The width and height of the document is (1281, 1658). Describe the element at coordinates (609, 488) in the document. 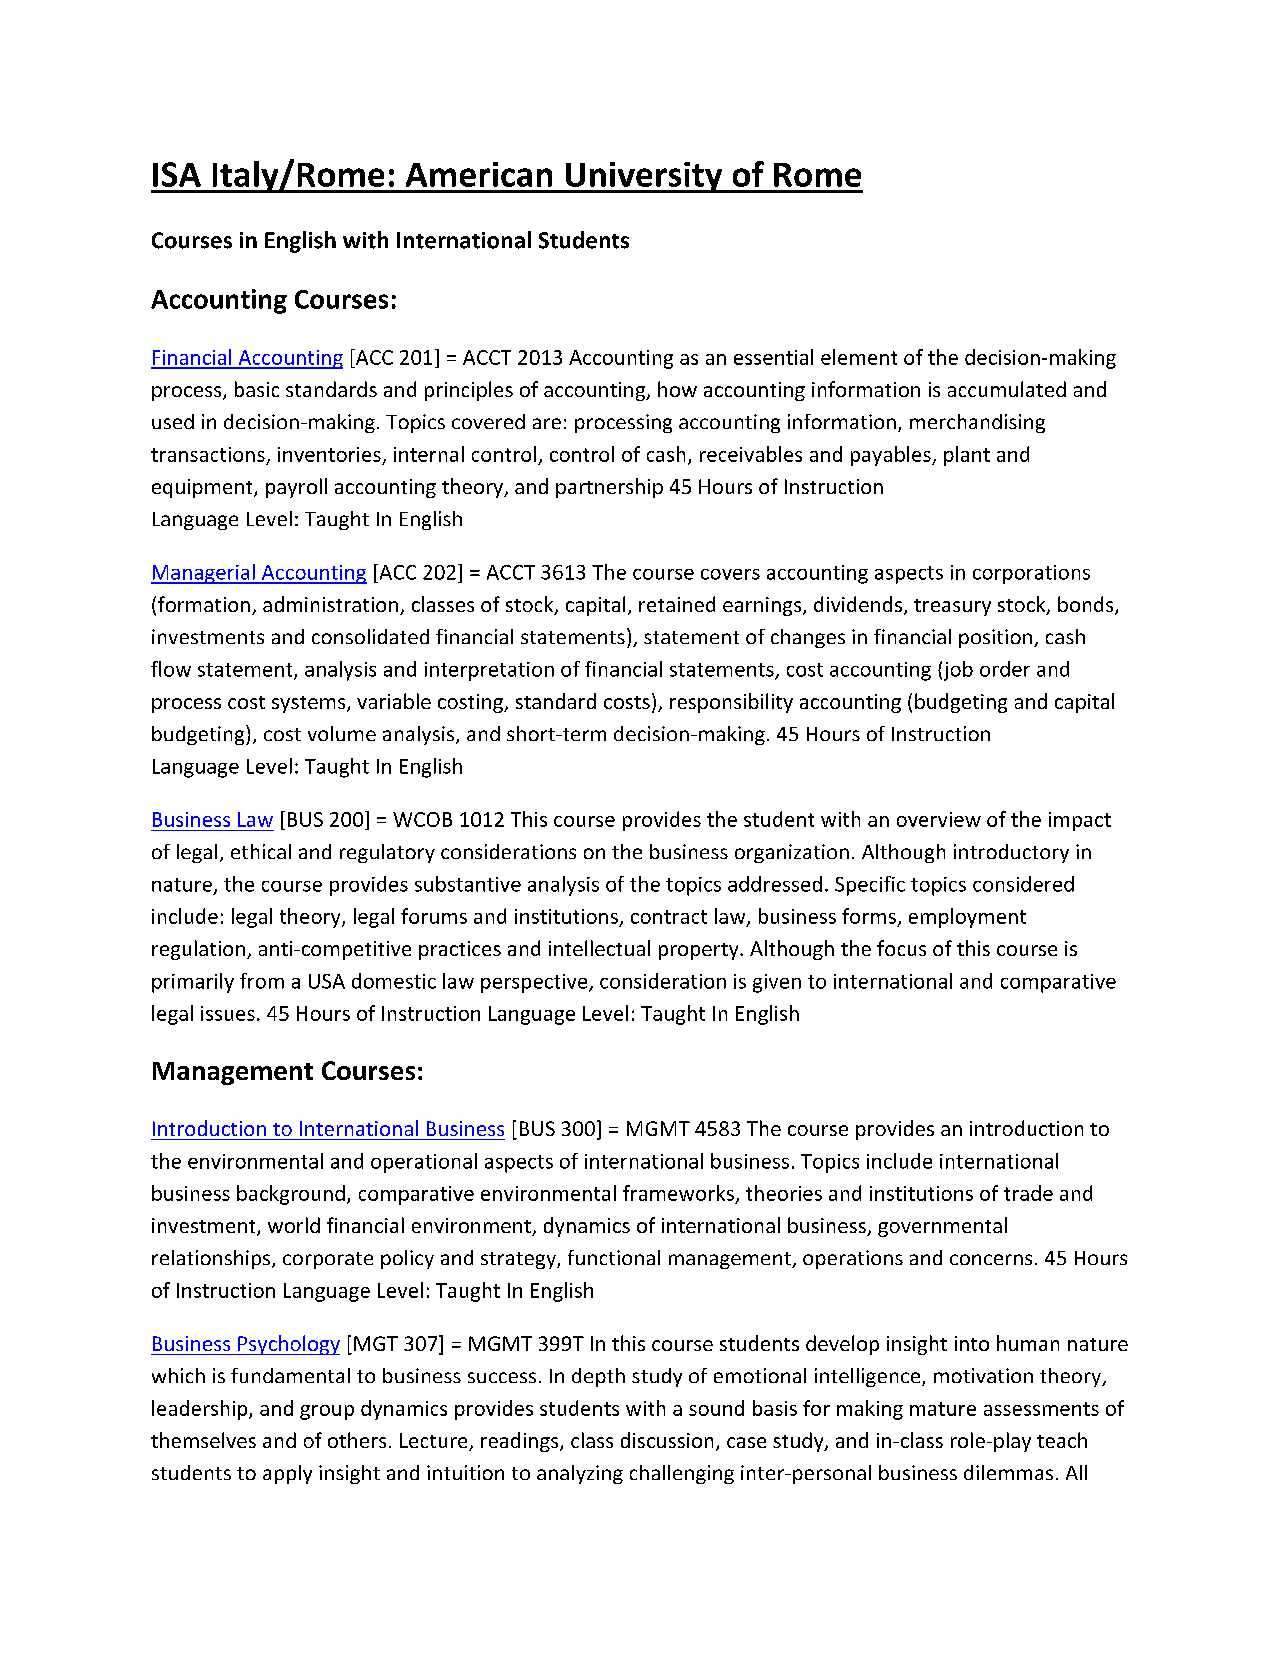

I see `partnership` at that location.
